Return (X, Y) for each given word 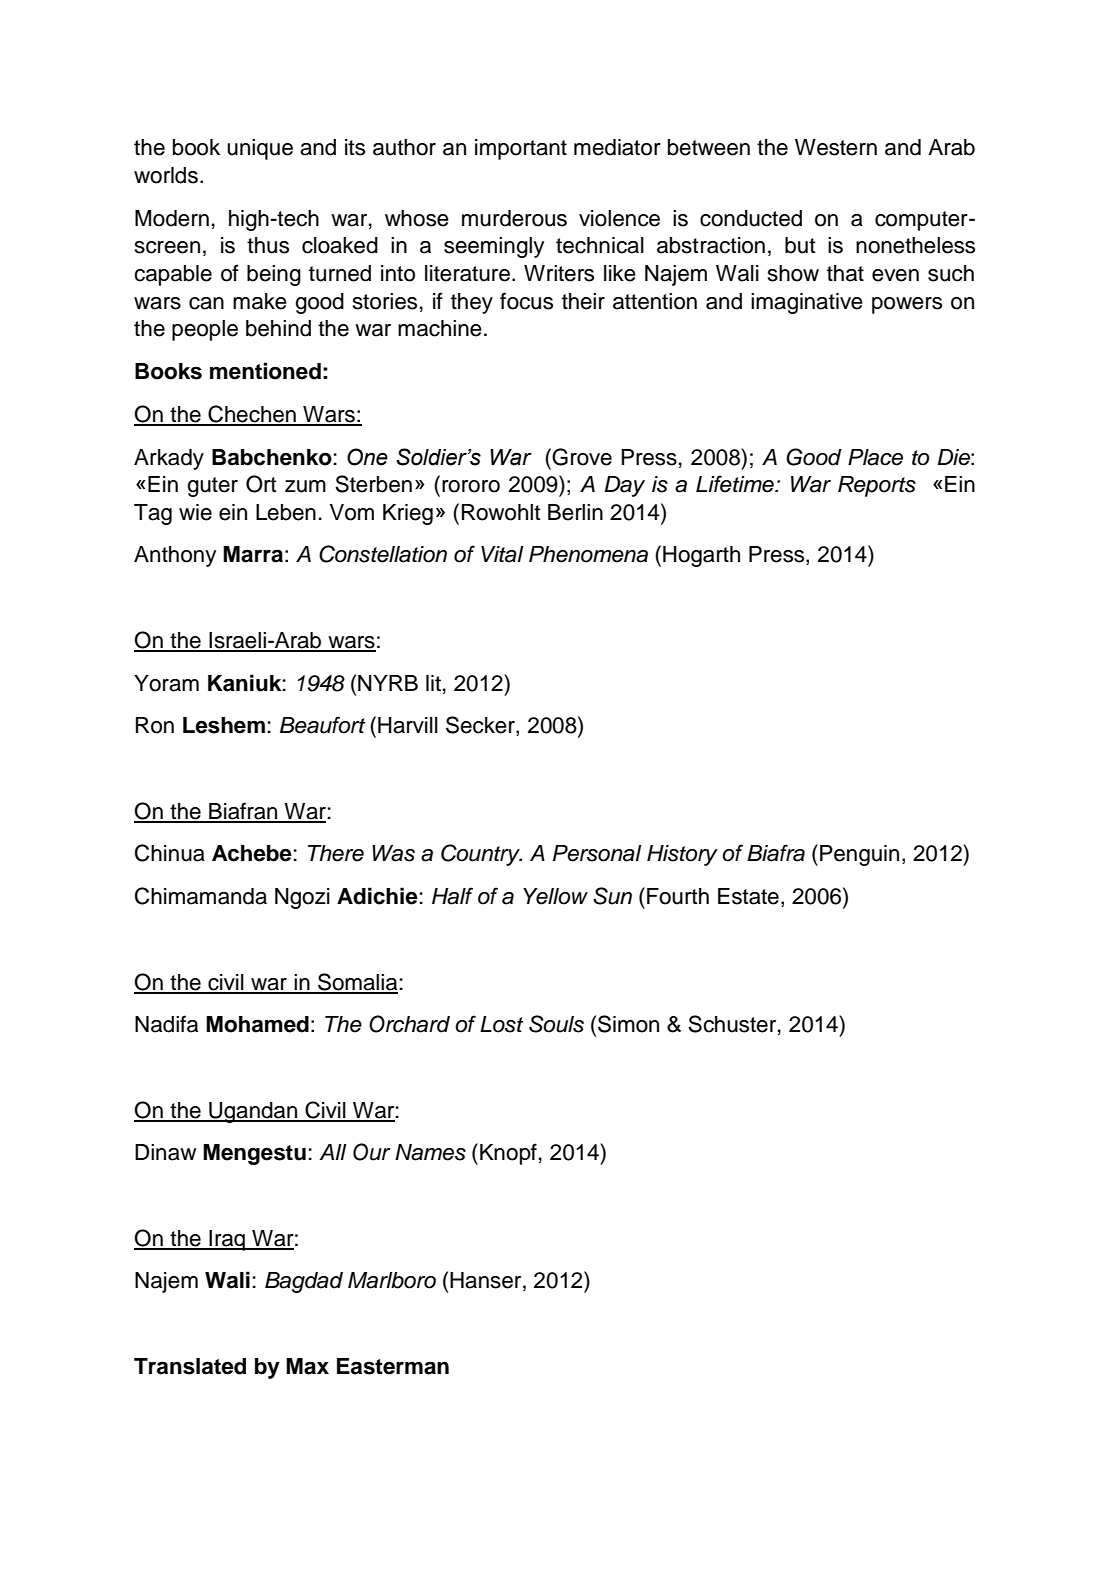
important (521, 149)
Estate (748, 896)
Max (307, 1366)
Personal (597, 853)
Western (836, 147)
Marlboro (392, 1280)
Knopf (508, 1154)
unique (260, 149)
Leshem (224, 725)
